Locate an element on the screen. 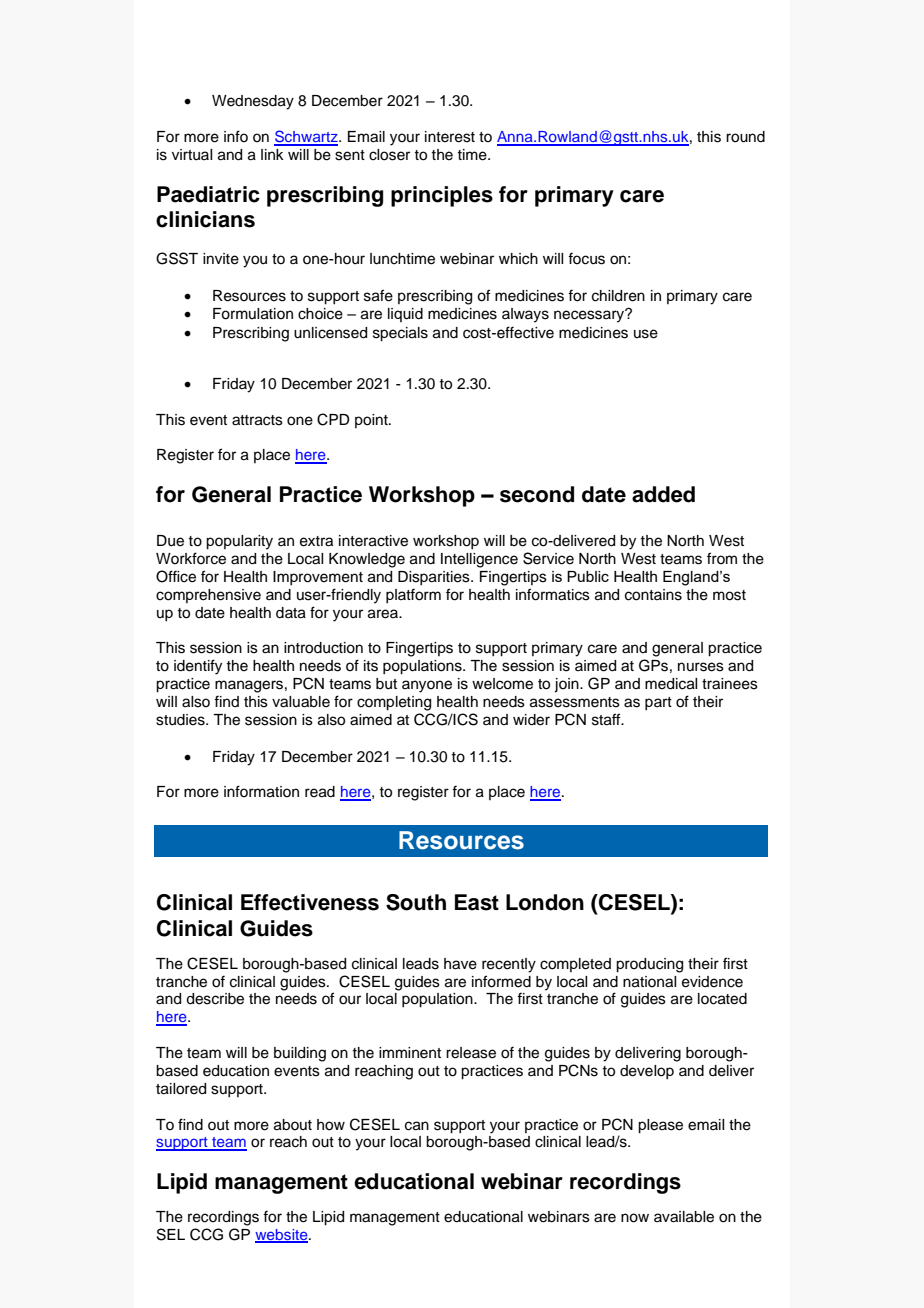 The width and height of the screenshot is (924, 1308). identify is located at coordinates (198, 667).
